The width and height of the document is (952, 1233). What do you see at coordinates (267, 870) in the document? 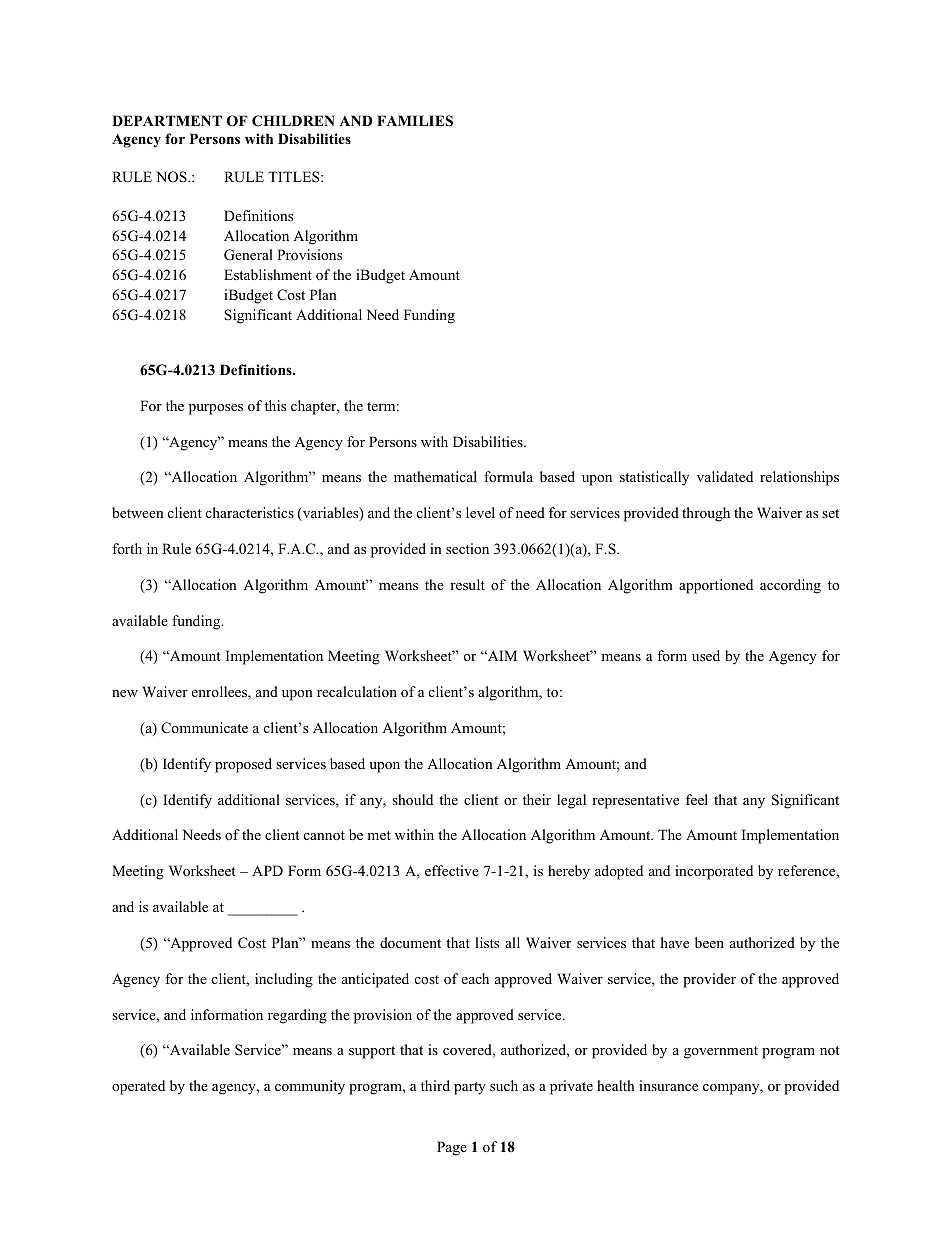
I see `APD` at bounding box center [267, 870].
